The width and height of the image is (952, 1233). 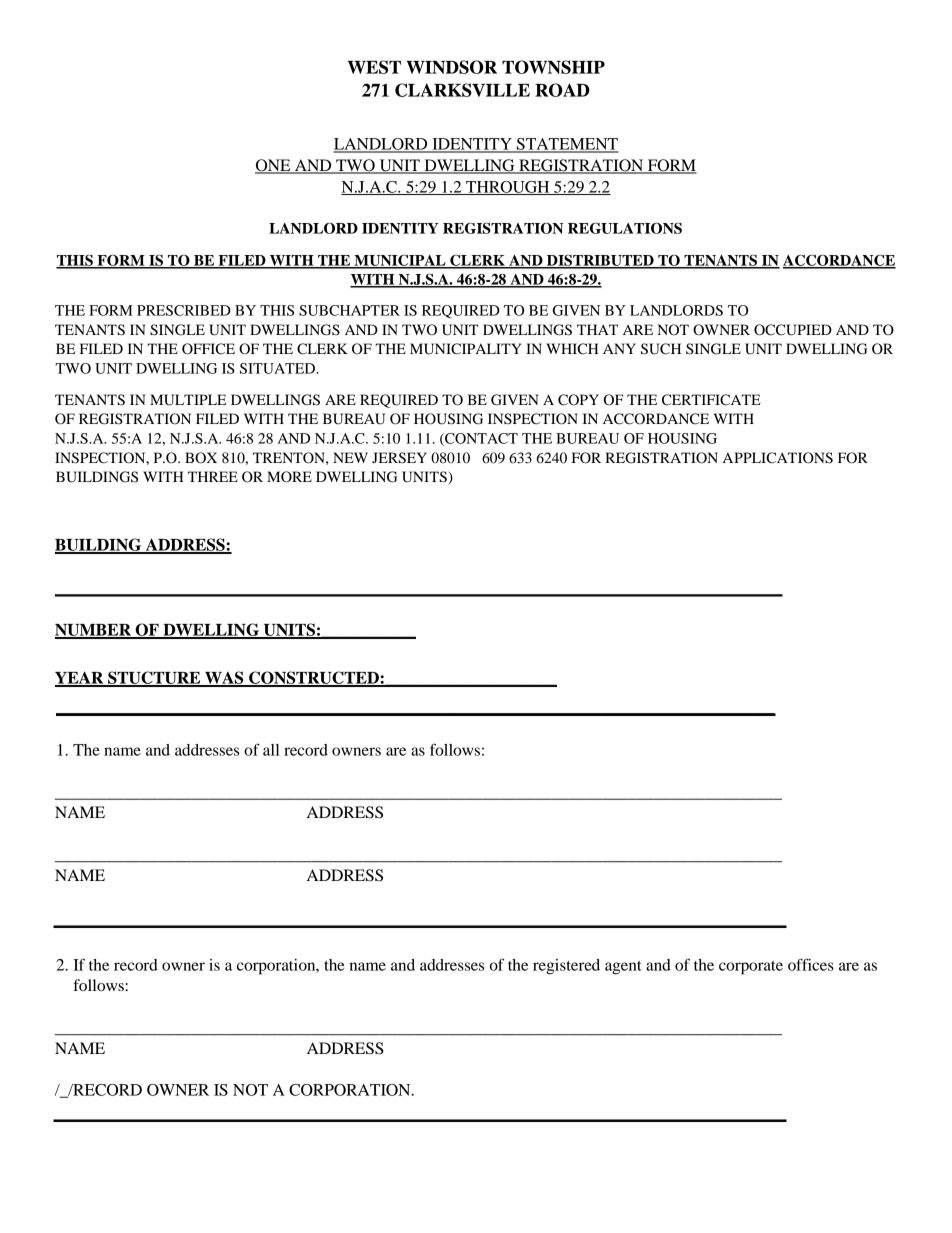 What do you see at coordinates (778, 458) in the image?
I see `APPLICATIONS` at bounding box center [778, 458].
